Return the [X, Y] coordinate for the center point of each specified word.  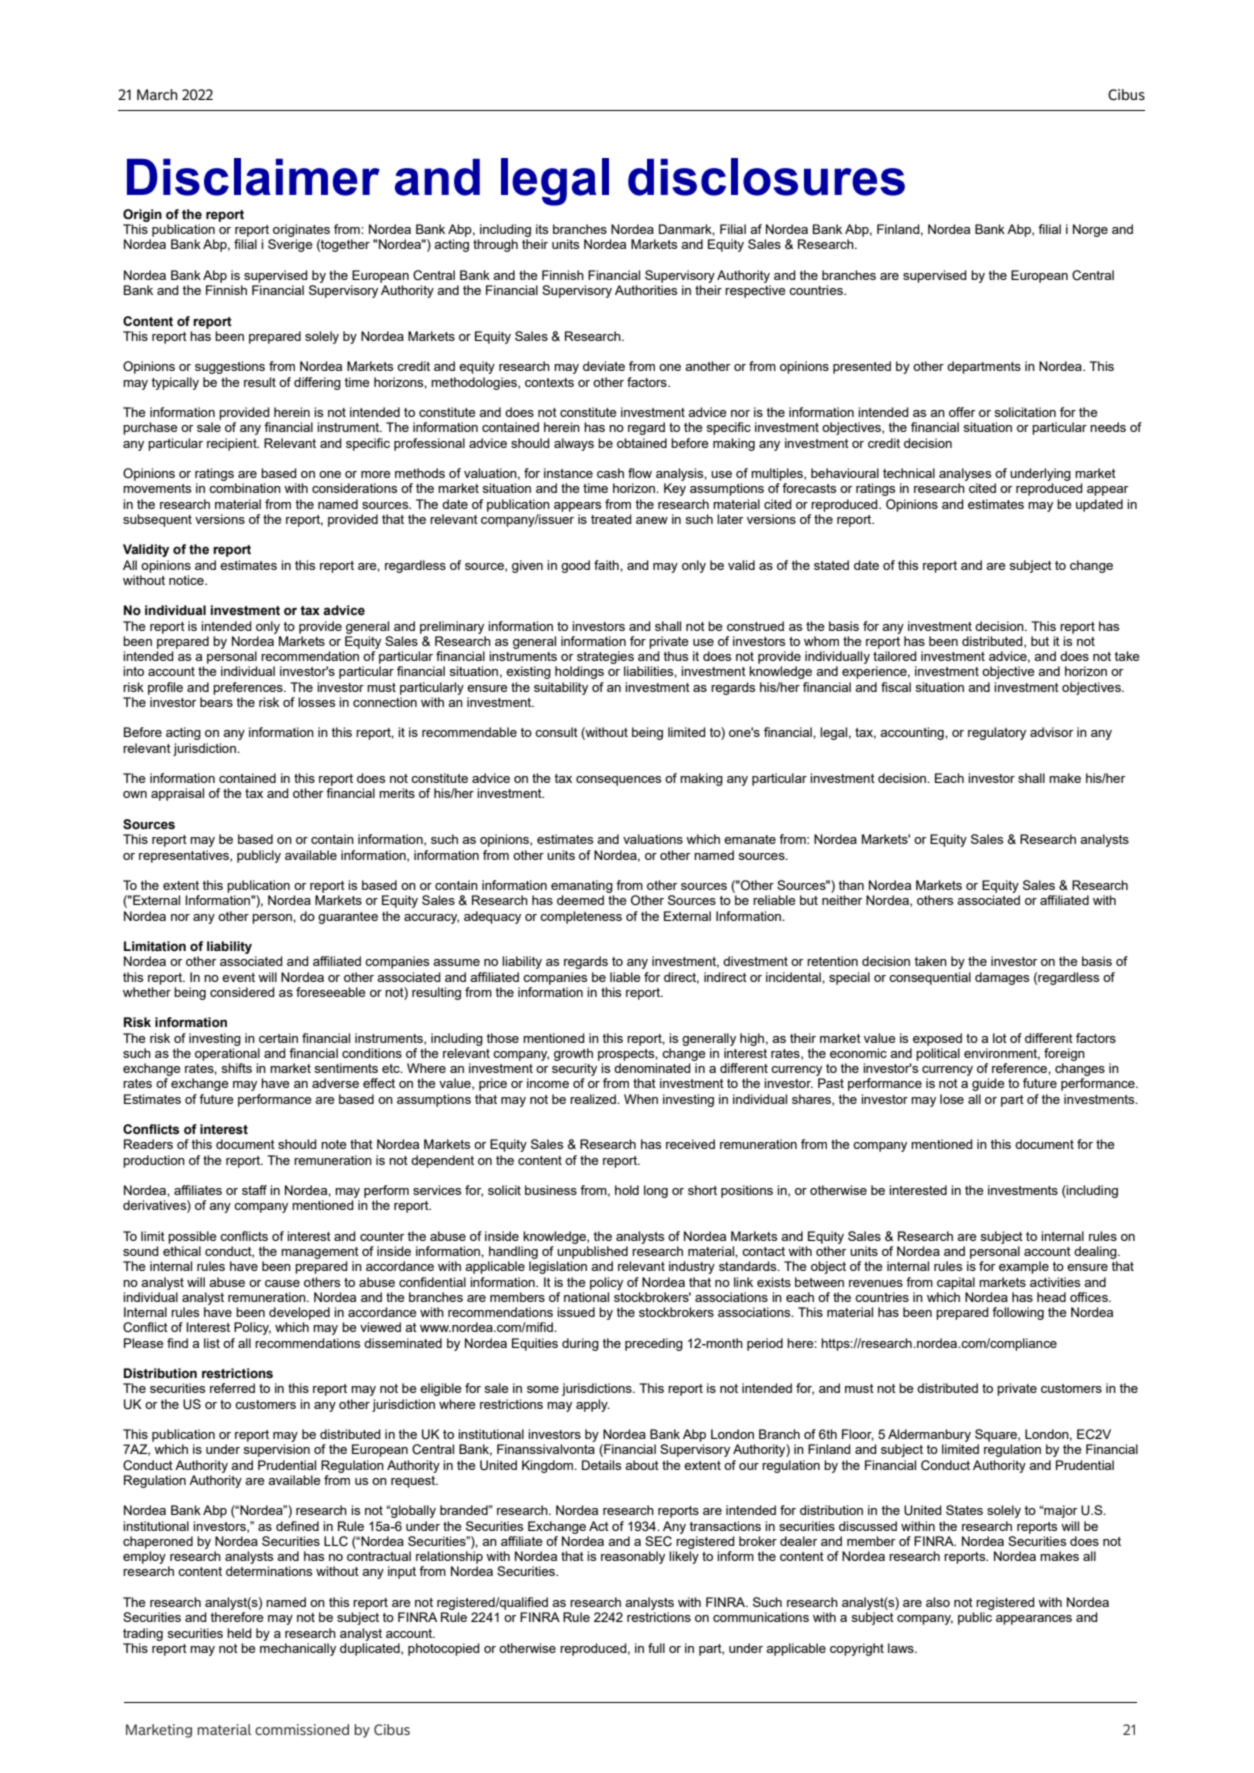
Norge [1090, 230]
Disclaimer [253, 177]
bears [216, 702]
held [239, 1633]
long [656, 1191]
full [656, 1648]
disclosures [766, 177]
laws [902, 1648]
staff [254, 1190]
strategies [605, 657]
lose [952, 1099]
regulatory [997, 733]
